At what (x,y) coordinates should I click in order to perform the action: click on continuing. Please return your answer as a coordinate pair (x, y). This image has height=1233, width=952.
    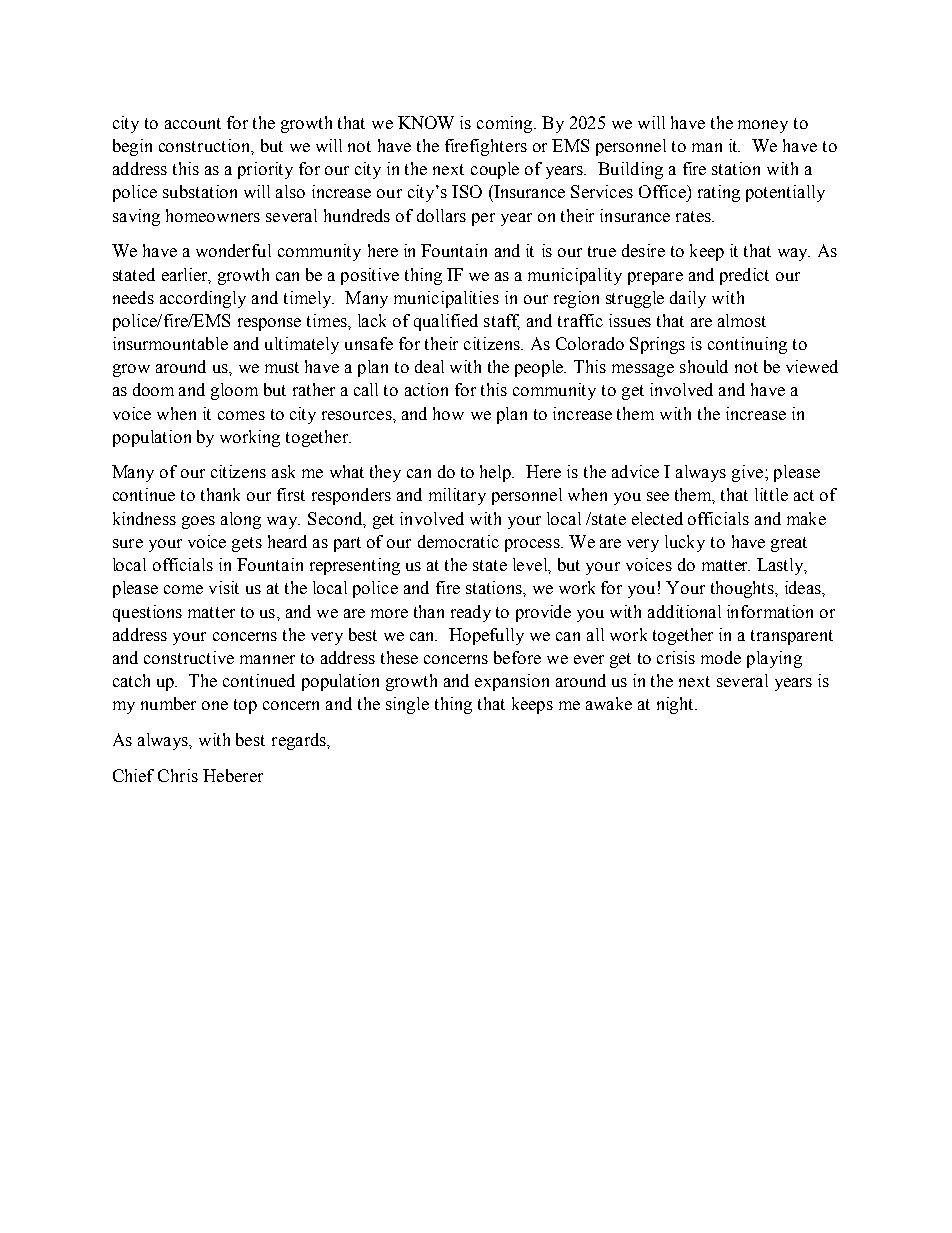
    Looking at the image, I should click on (747, 345).
